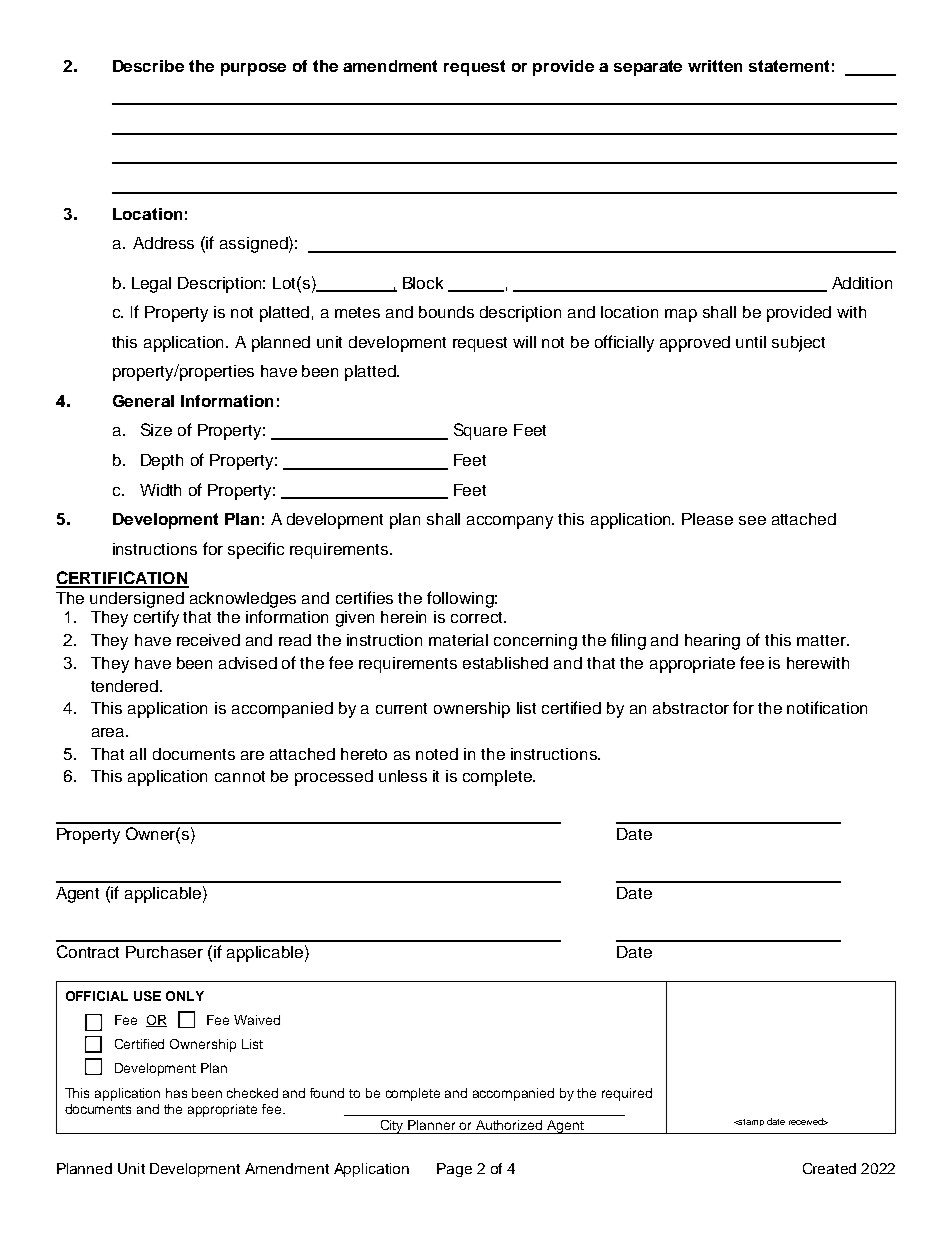 This screenshot has width=952, height=1233. I want to click on unless, so click(403, 776).
